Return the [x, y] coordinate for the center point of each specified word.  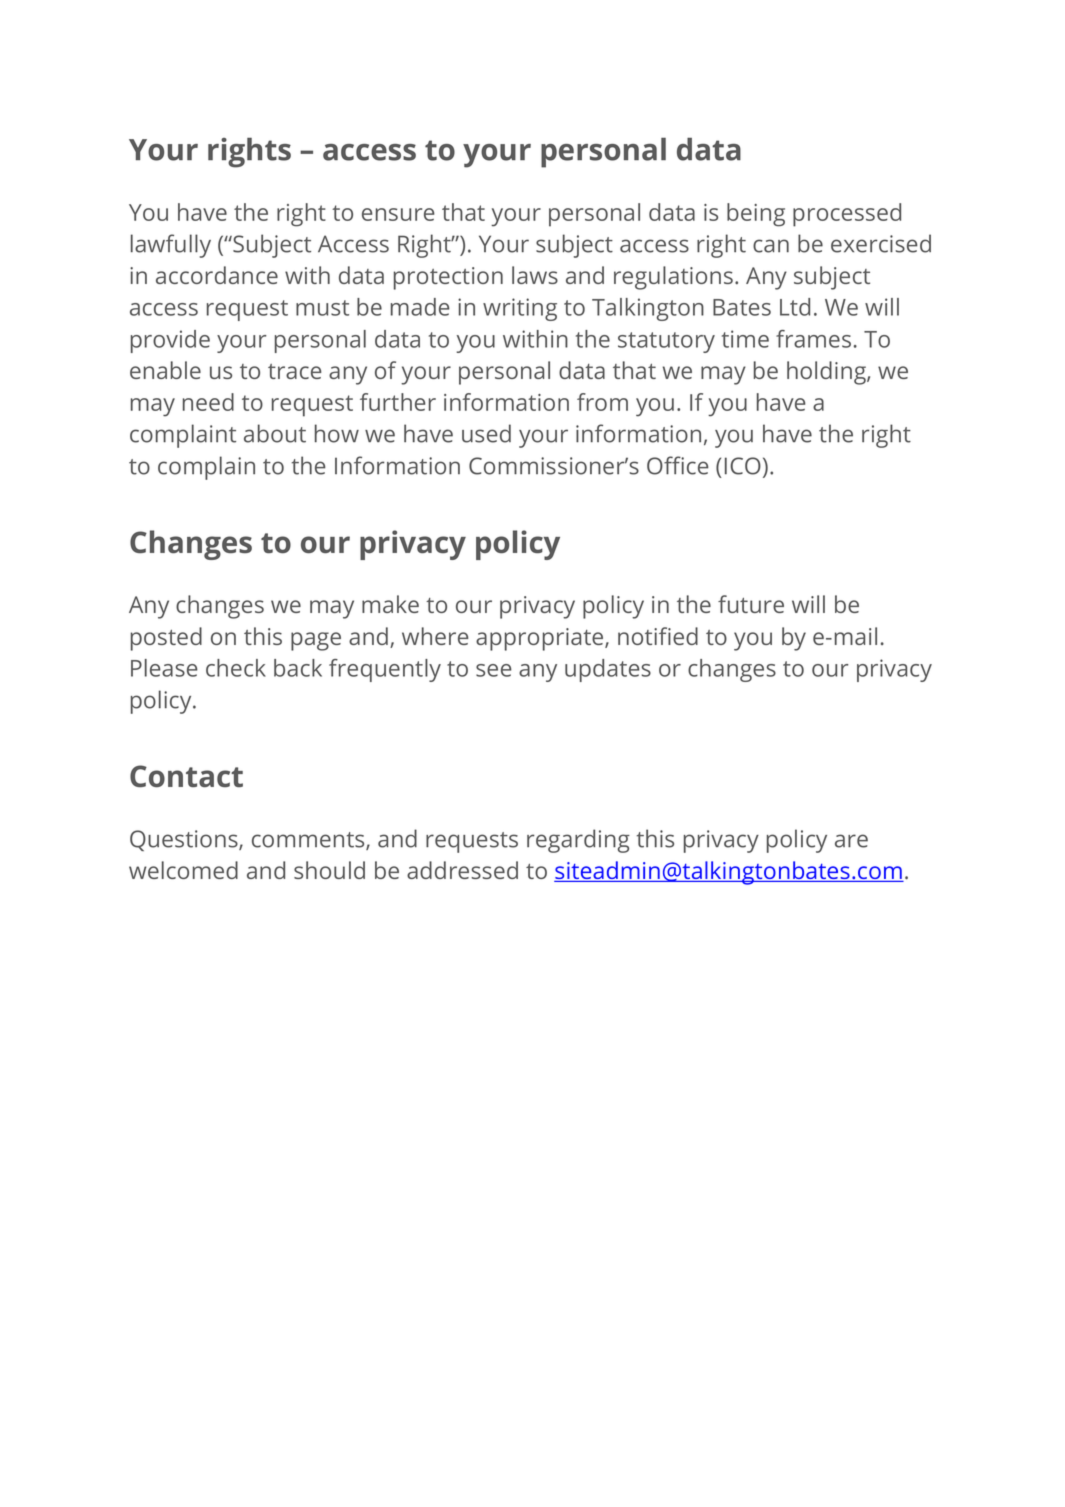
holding [827, 373]
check [236, 668]
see [494, 670]
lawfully [171, 246]
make [390, 604]
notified [658, 636]
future [751, 604]
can [771, 246]
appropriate [541, 639]
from [602, 402]
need [208, 402]
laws [535, 275]
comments [309, 841]
